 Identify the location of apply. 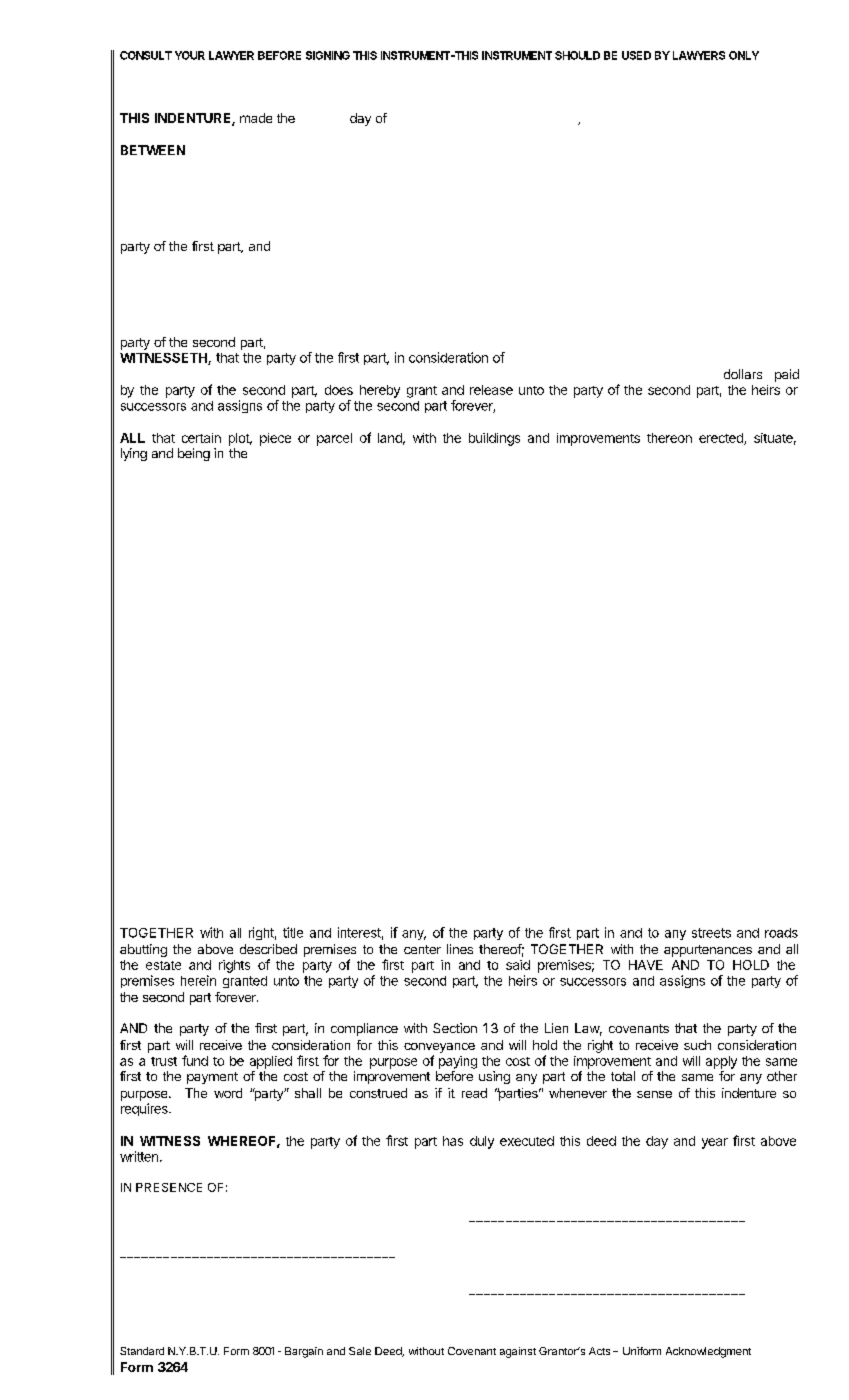
(721, 1062).
